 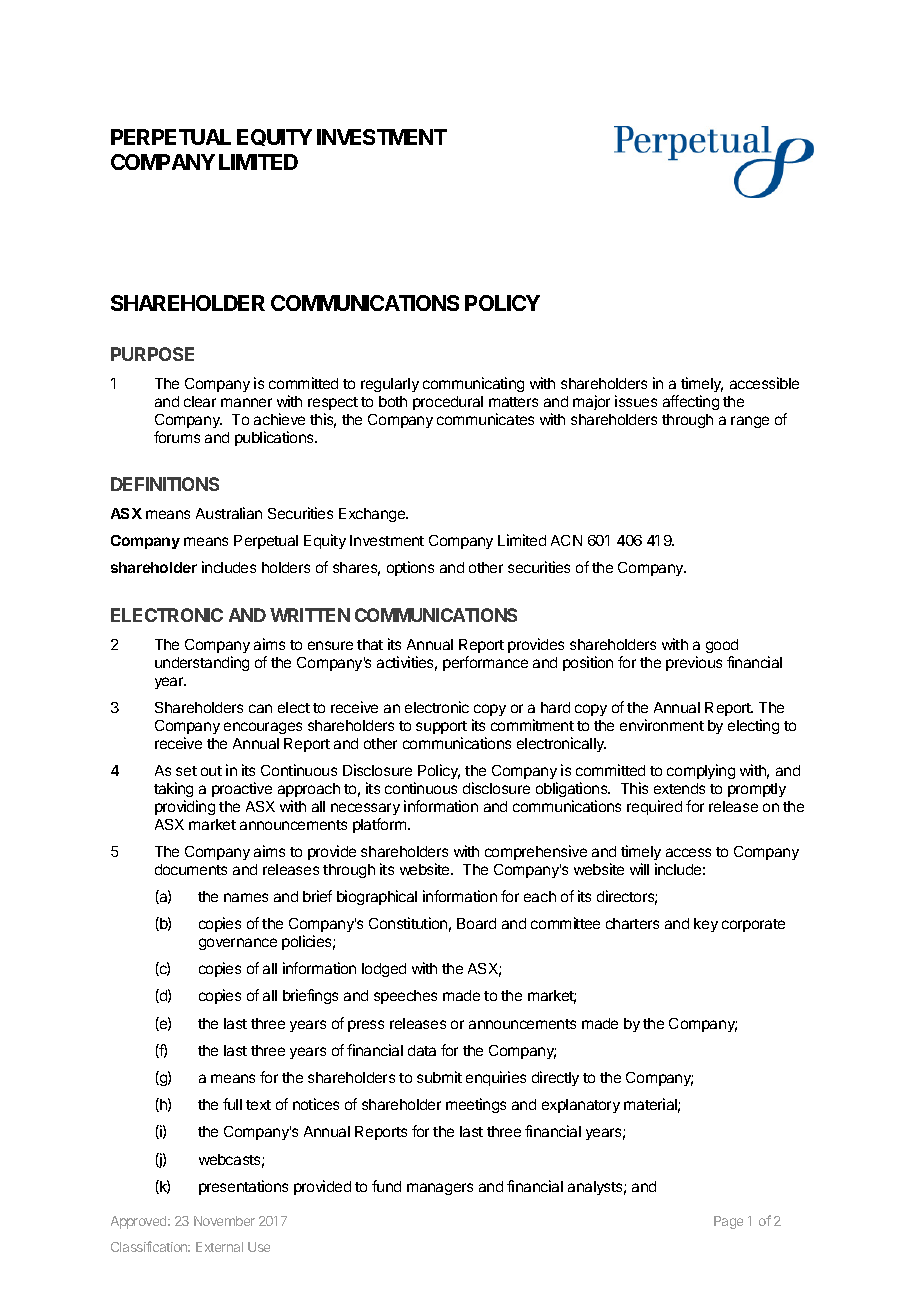 I want to click on Board, so click(x=476, y=923).
